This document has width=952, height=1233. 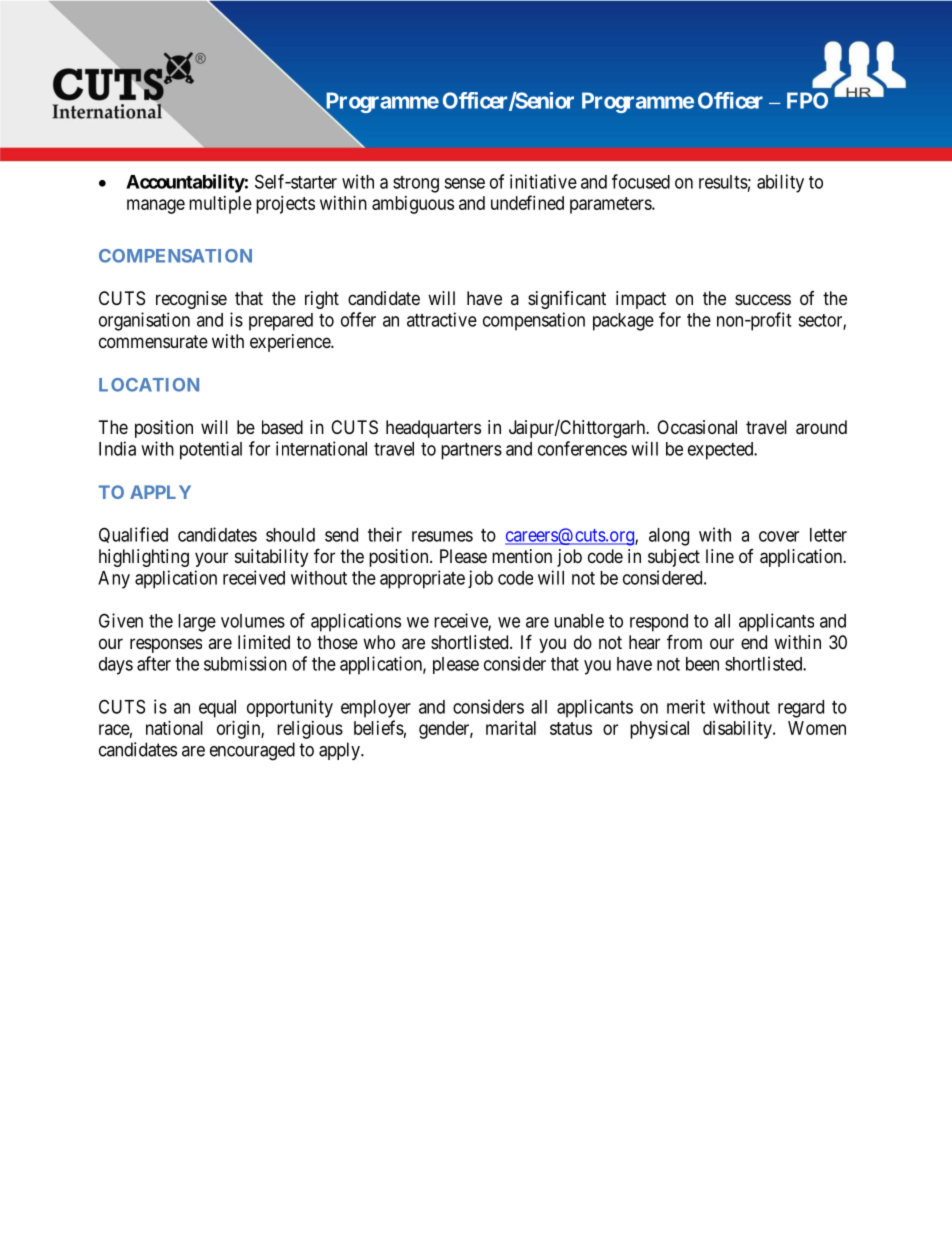 What do you see at coordinates (684, 641) in the document?
I see `from` at bounding box center [684, 641].
